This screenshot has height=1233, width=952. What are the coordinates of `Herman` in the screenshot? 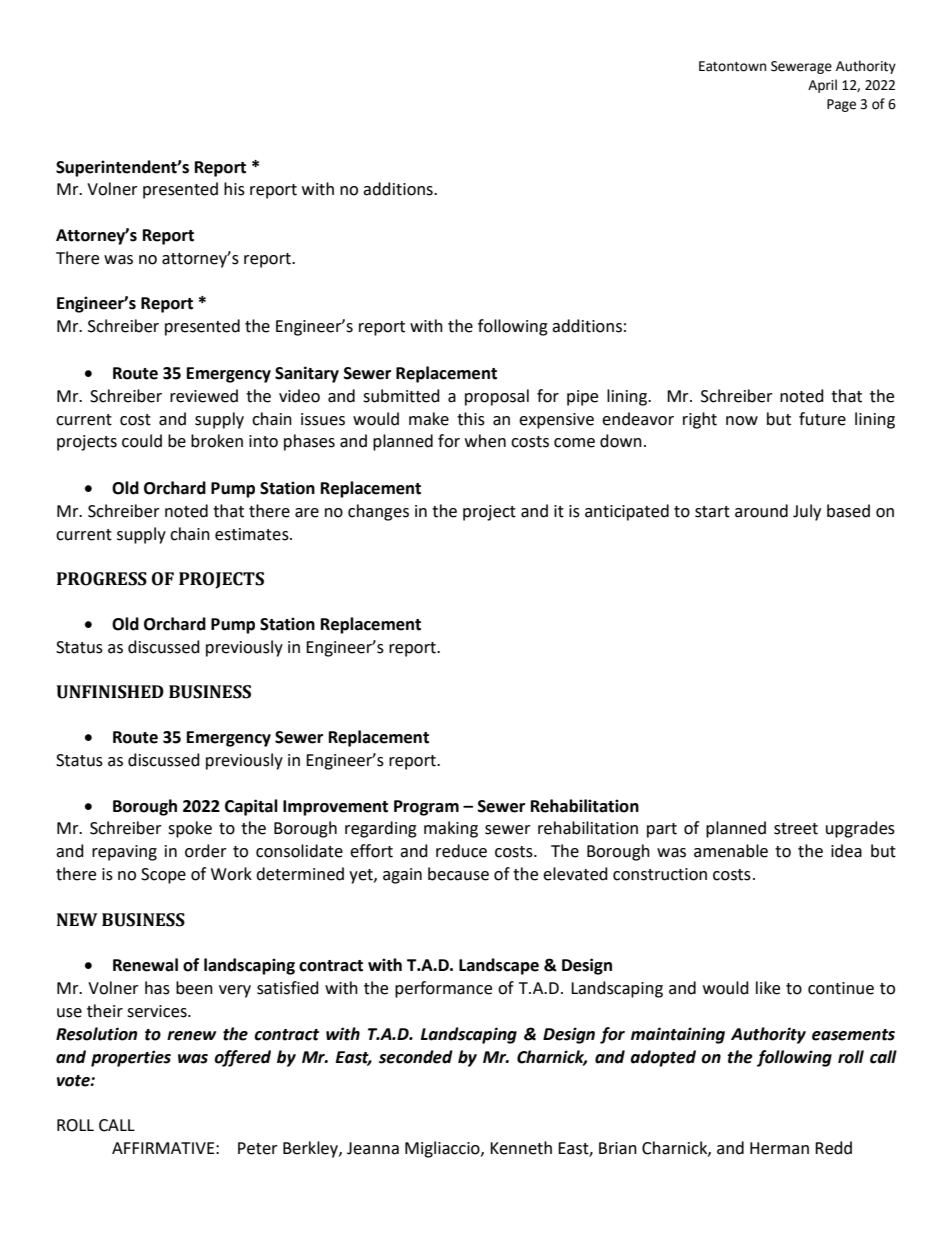 It's located at (779, 1148).
